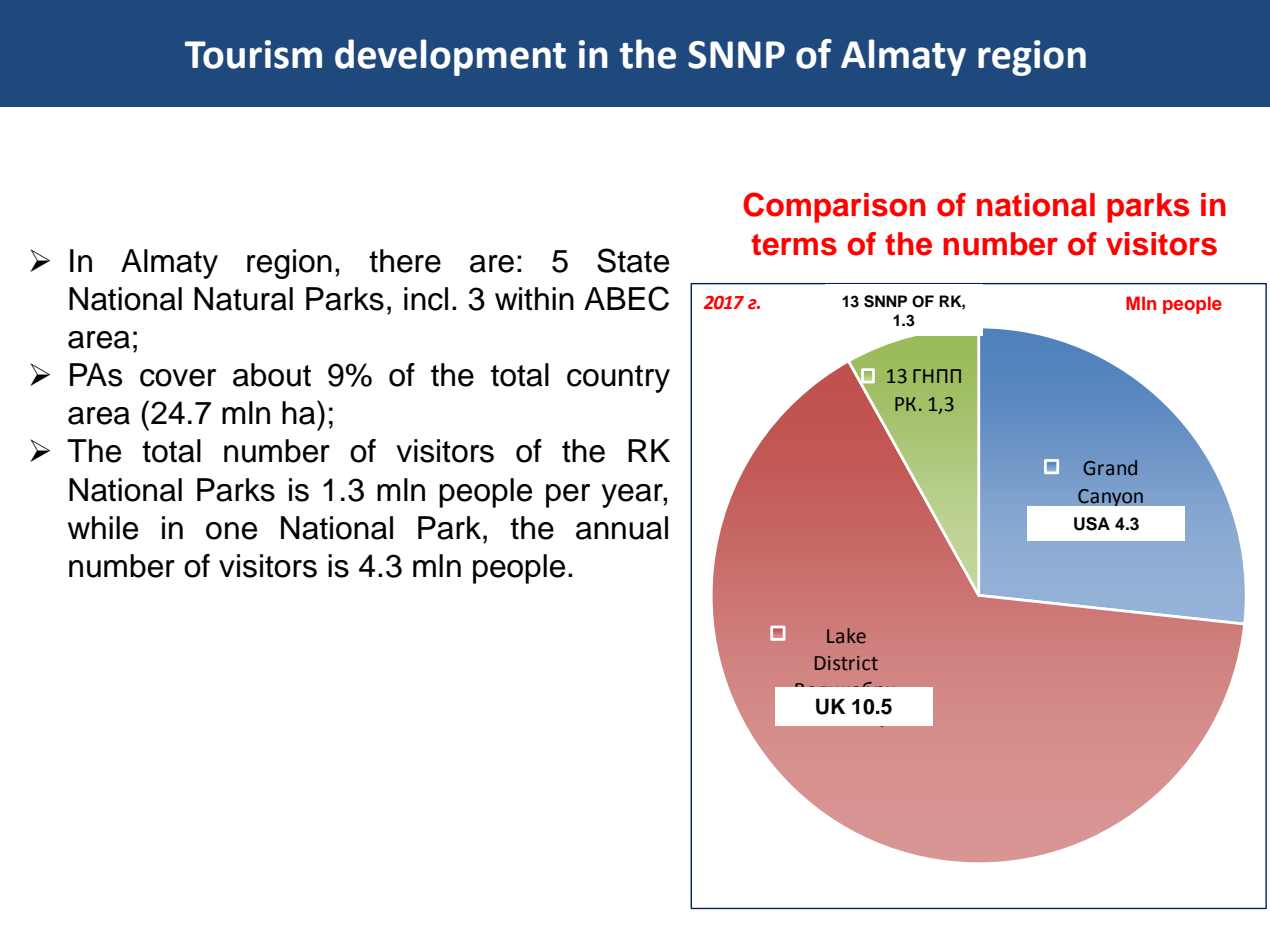 This screenshot has width=1270, height=952. I want to click on USA, so click(1092, 524).
